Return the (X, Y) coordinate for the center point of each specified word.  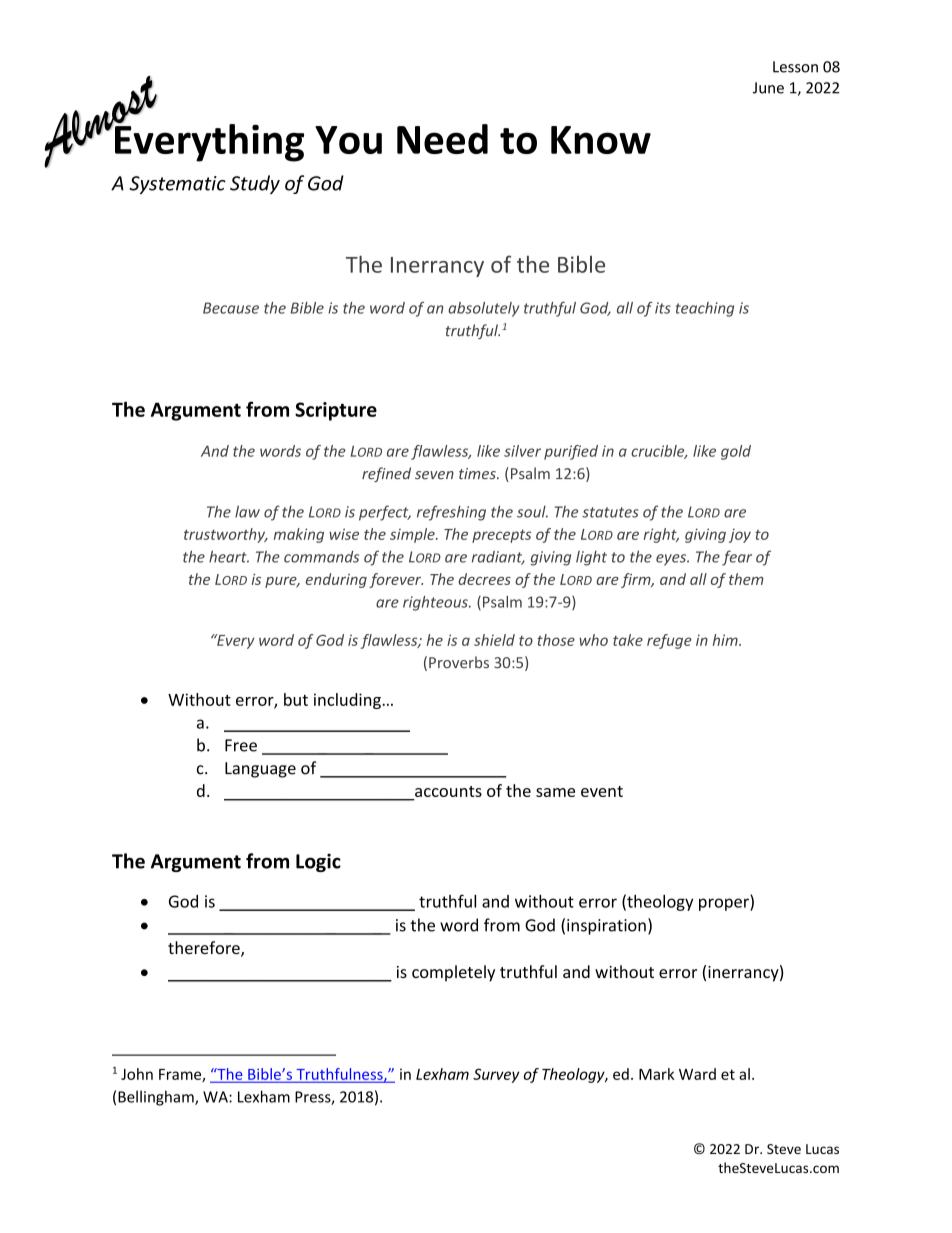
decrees (484, 579)
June (768, 88)
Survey (496, 1075)
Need (442, 139)
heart (229, 556)
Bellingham (157, 1098)
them (746, 579)
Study (255, 184)
